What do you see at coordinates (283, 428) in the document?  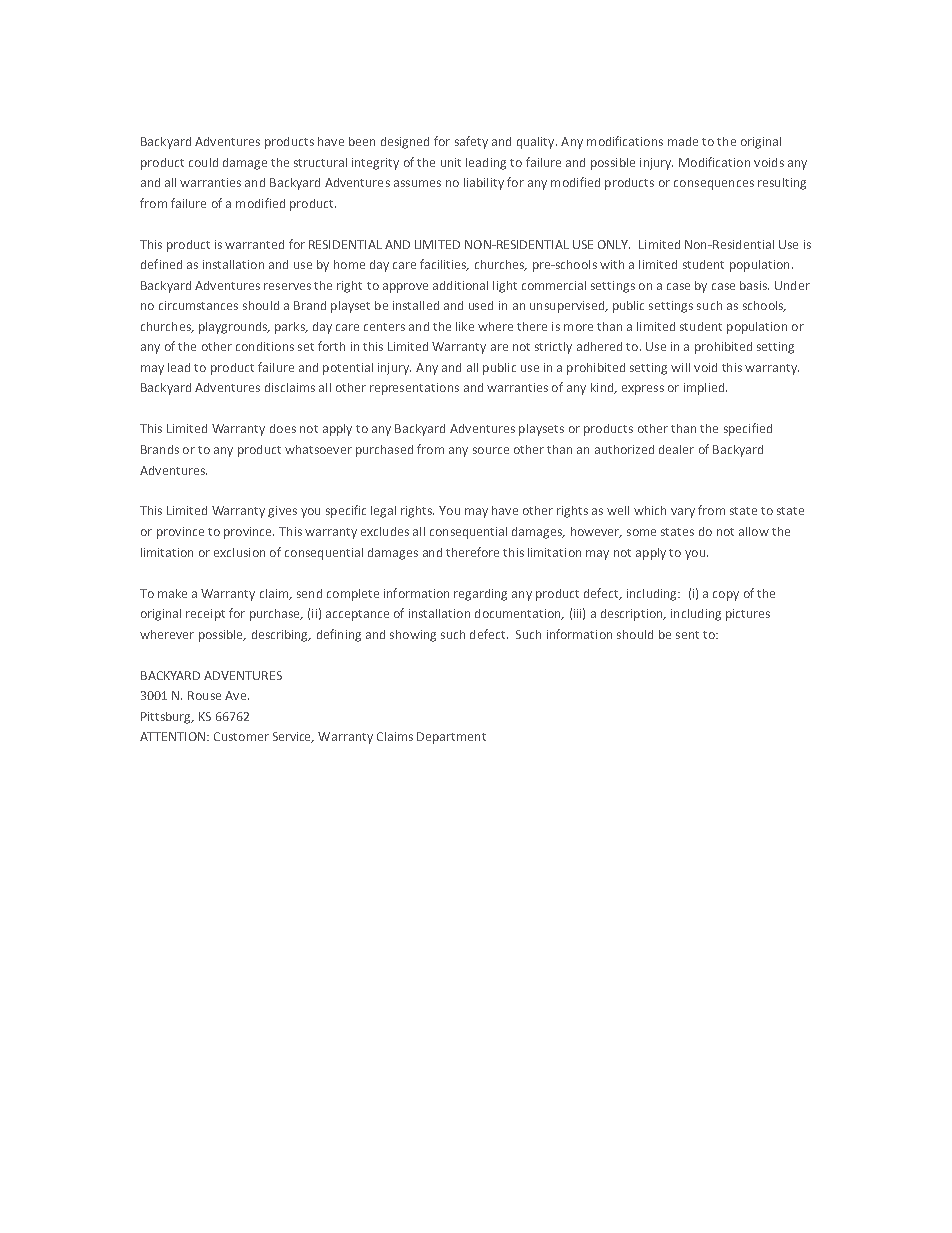 I see `does` at bounding box center [283, 428].
